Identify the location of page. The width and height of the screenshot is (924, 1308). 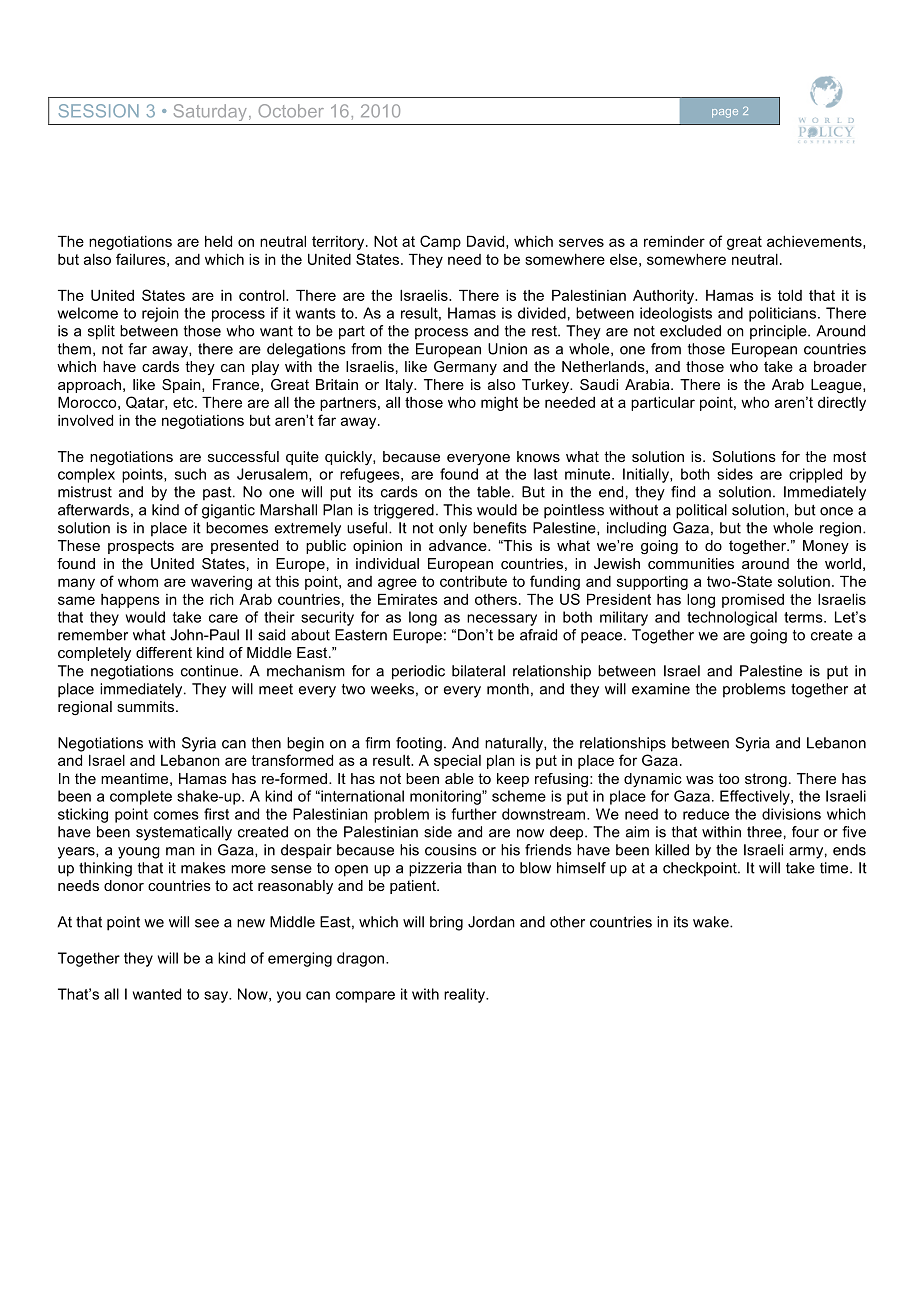
(725, 113).
